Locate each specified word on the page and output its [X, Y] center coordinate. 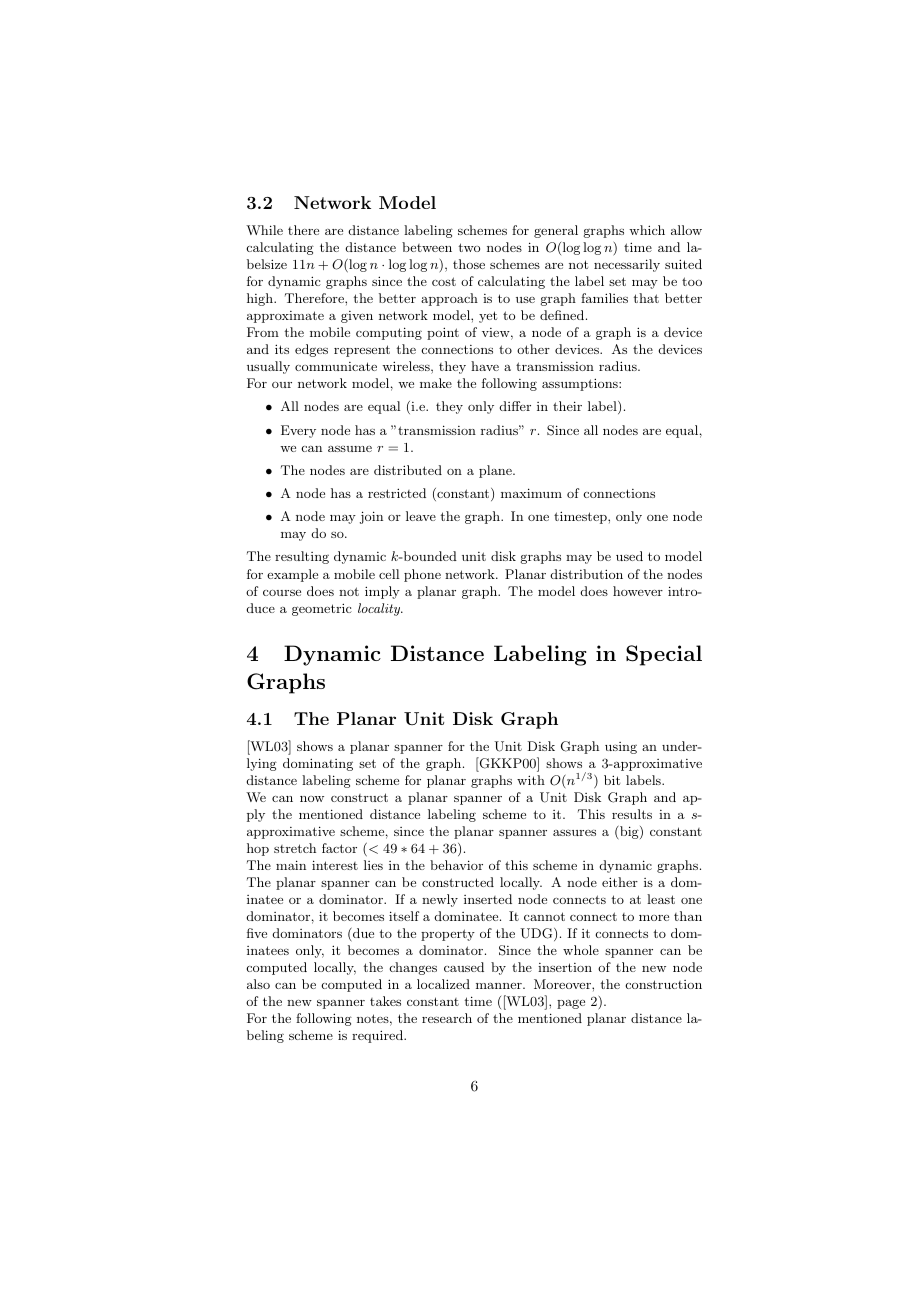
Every [298, 431]
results [632, 814]
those [469, 264]
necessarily [627, 265]
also [258, 984]
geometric [322, 609]
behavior [456, 865]
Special [664, 655]
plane [496, 471]
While [264, 230]
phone [422, 575]
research [447, 1018]
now [312, 799]
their [567, 406]
